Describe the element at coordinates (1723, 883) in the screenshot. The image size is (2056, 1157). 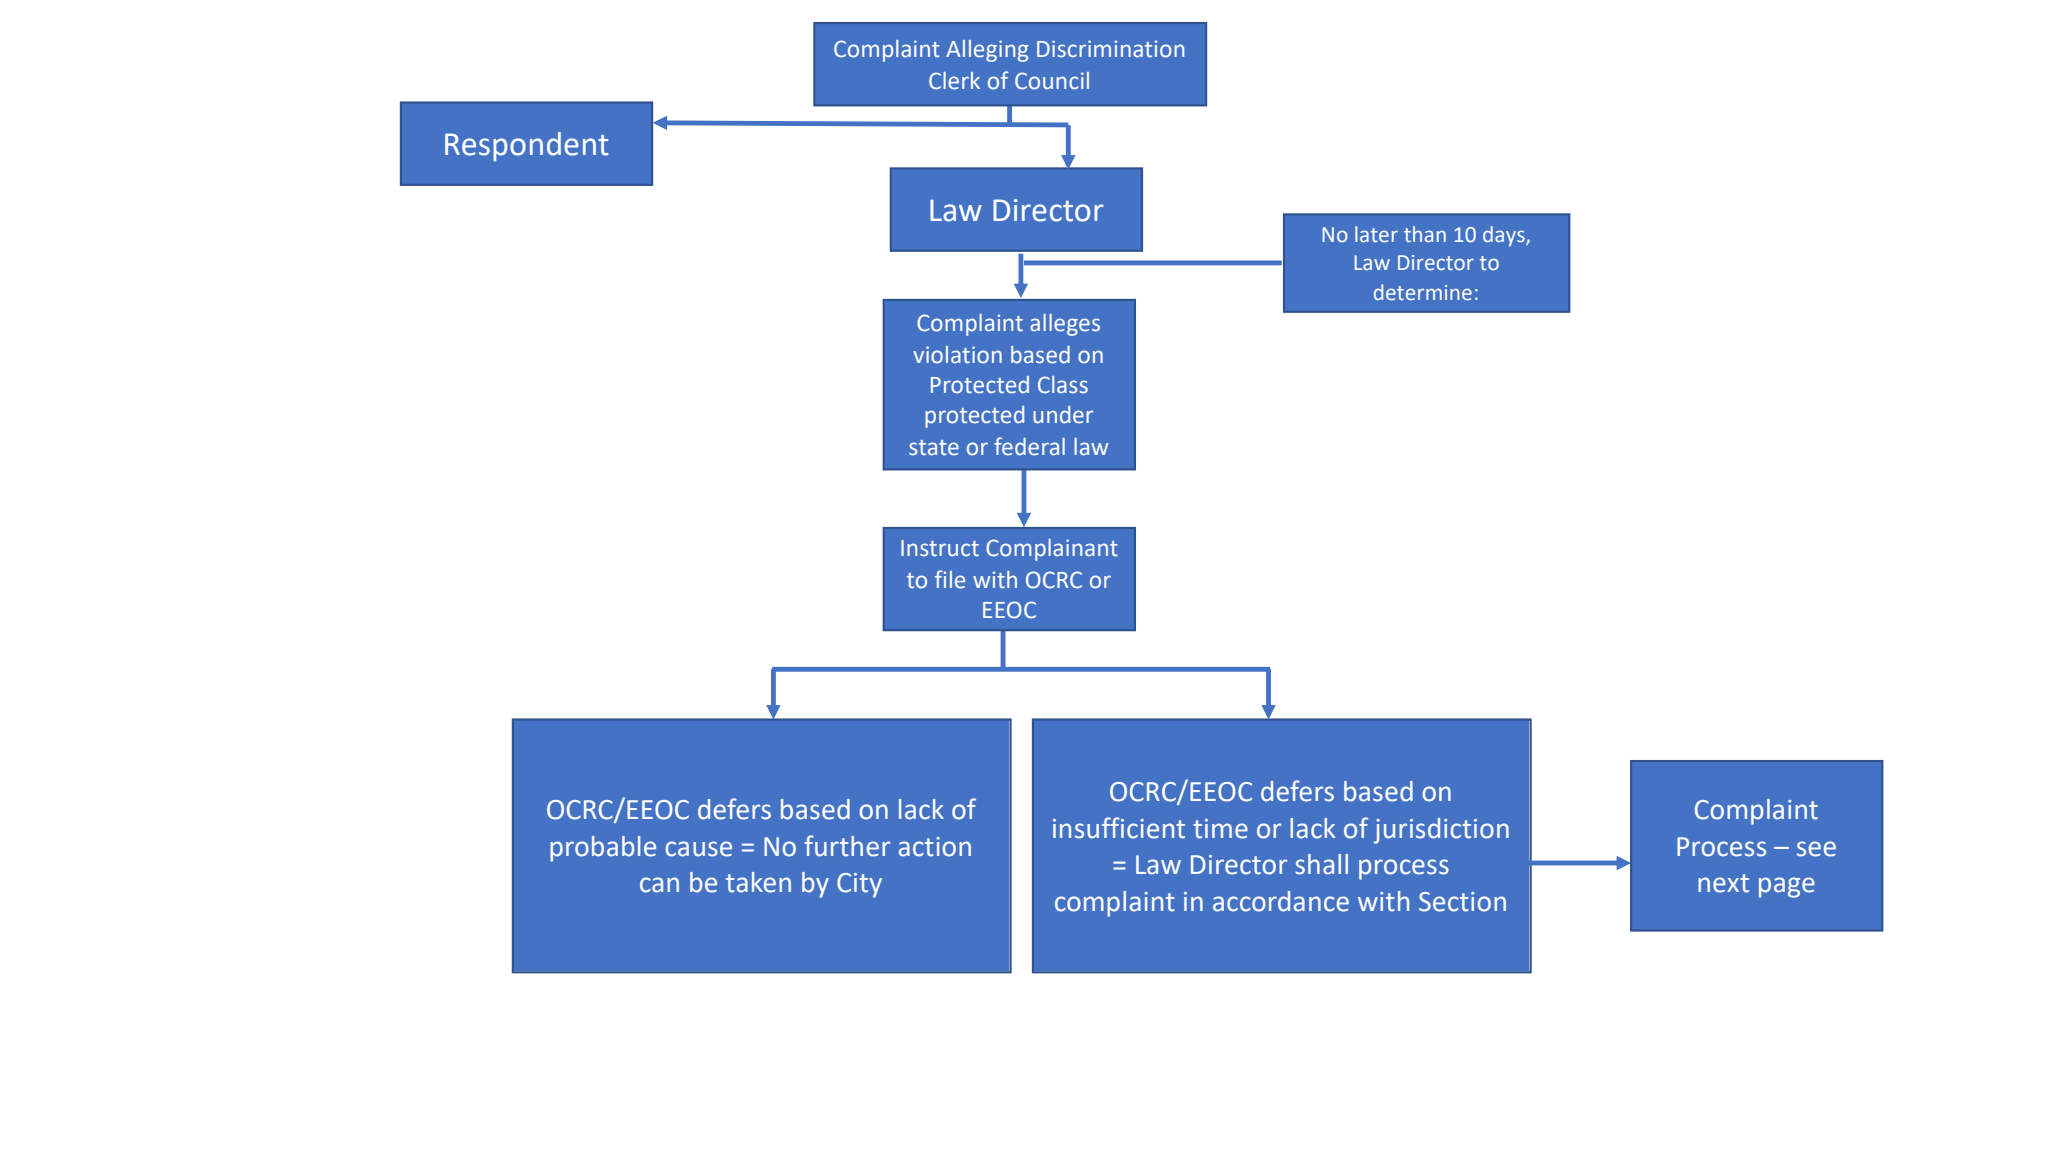
I see `next` at that location.
